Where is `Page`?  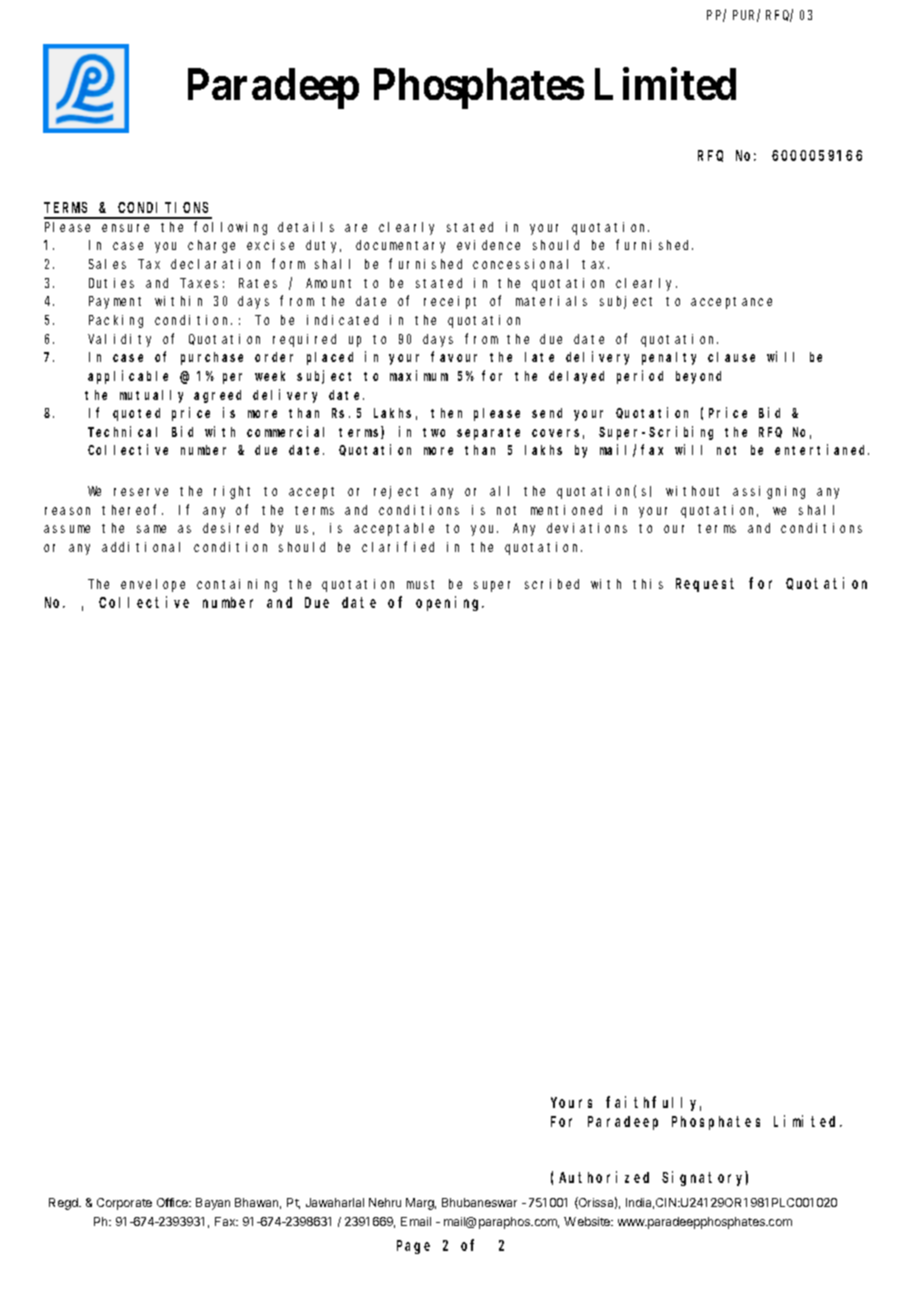 Page is located at coordinates (413, 1247).
